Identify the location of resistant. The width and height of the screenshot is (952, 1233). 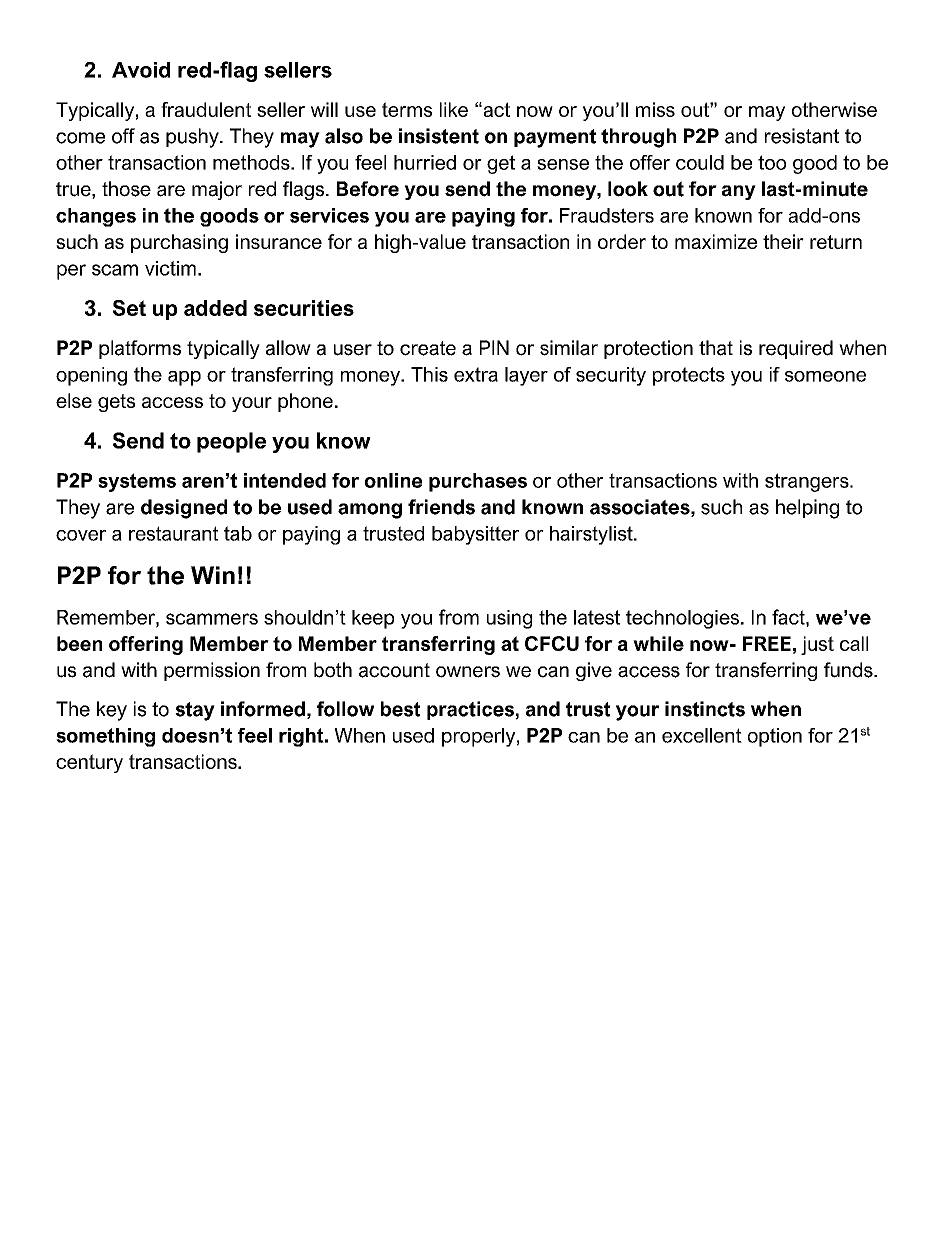
(802, 136).
